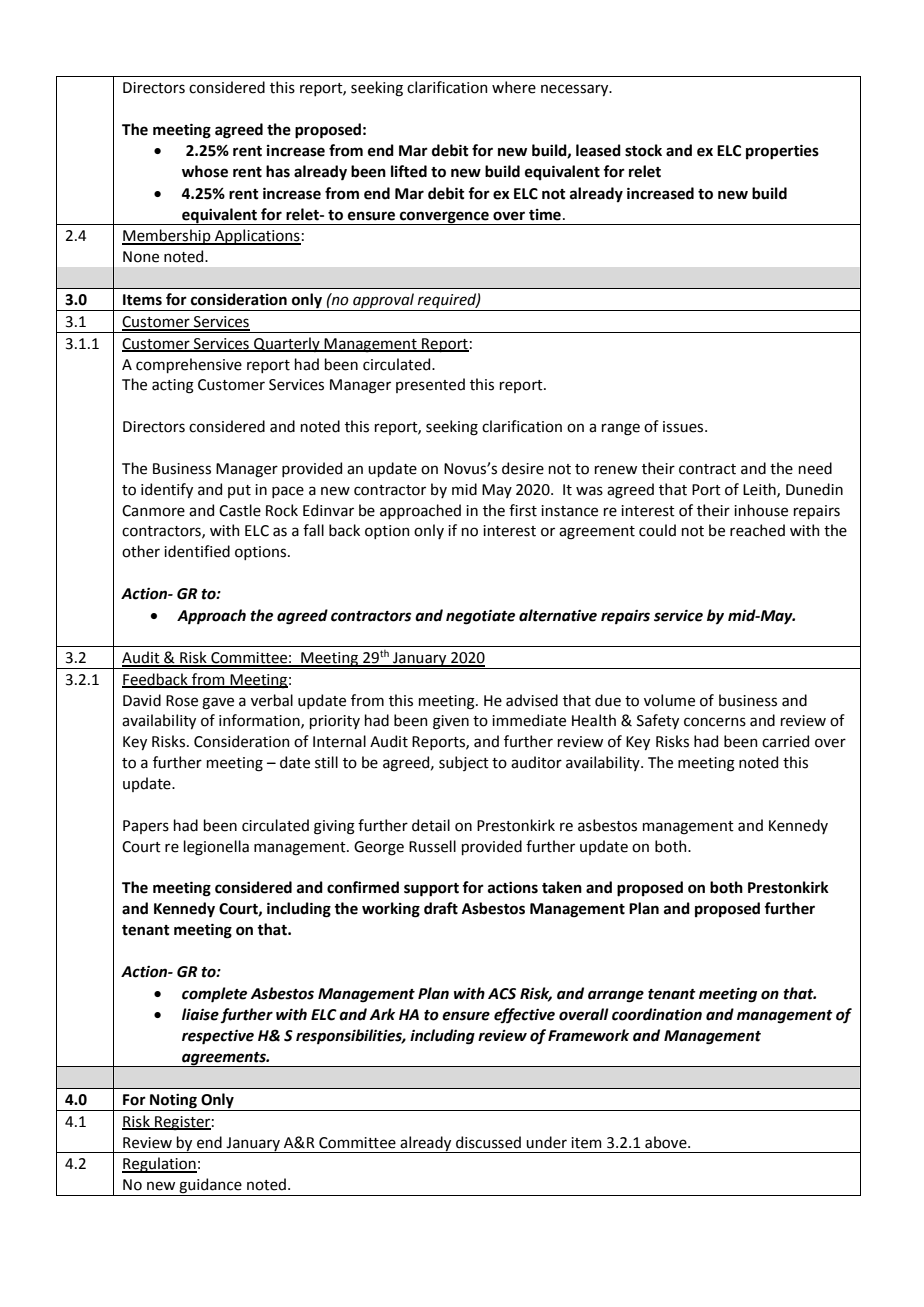 The image size is (924, 1307). What do you see at coordinates (205, 171) in the page?
I see `whose` at bounding box center [205, 171].
